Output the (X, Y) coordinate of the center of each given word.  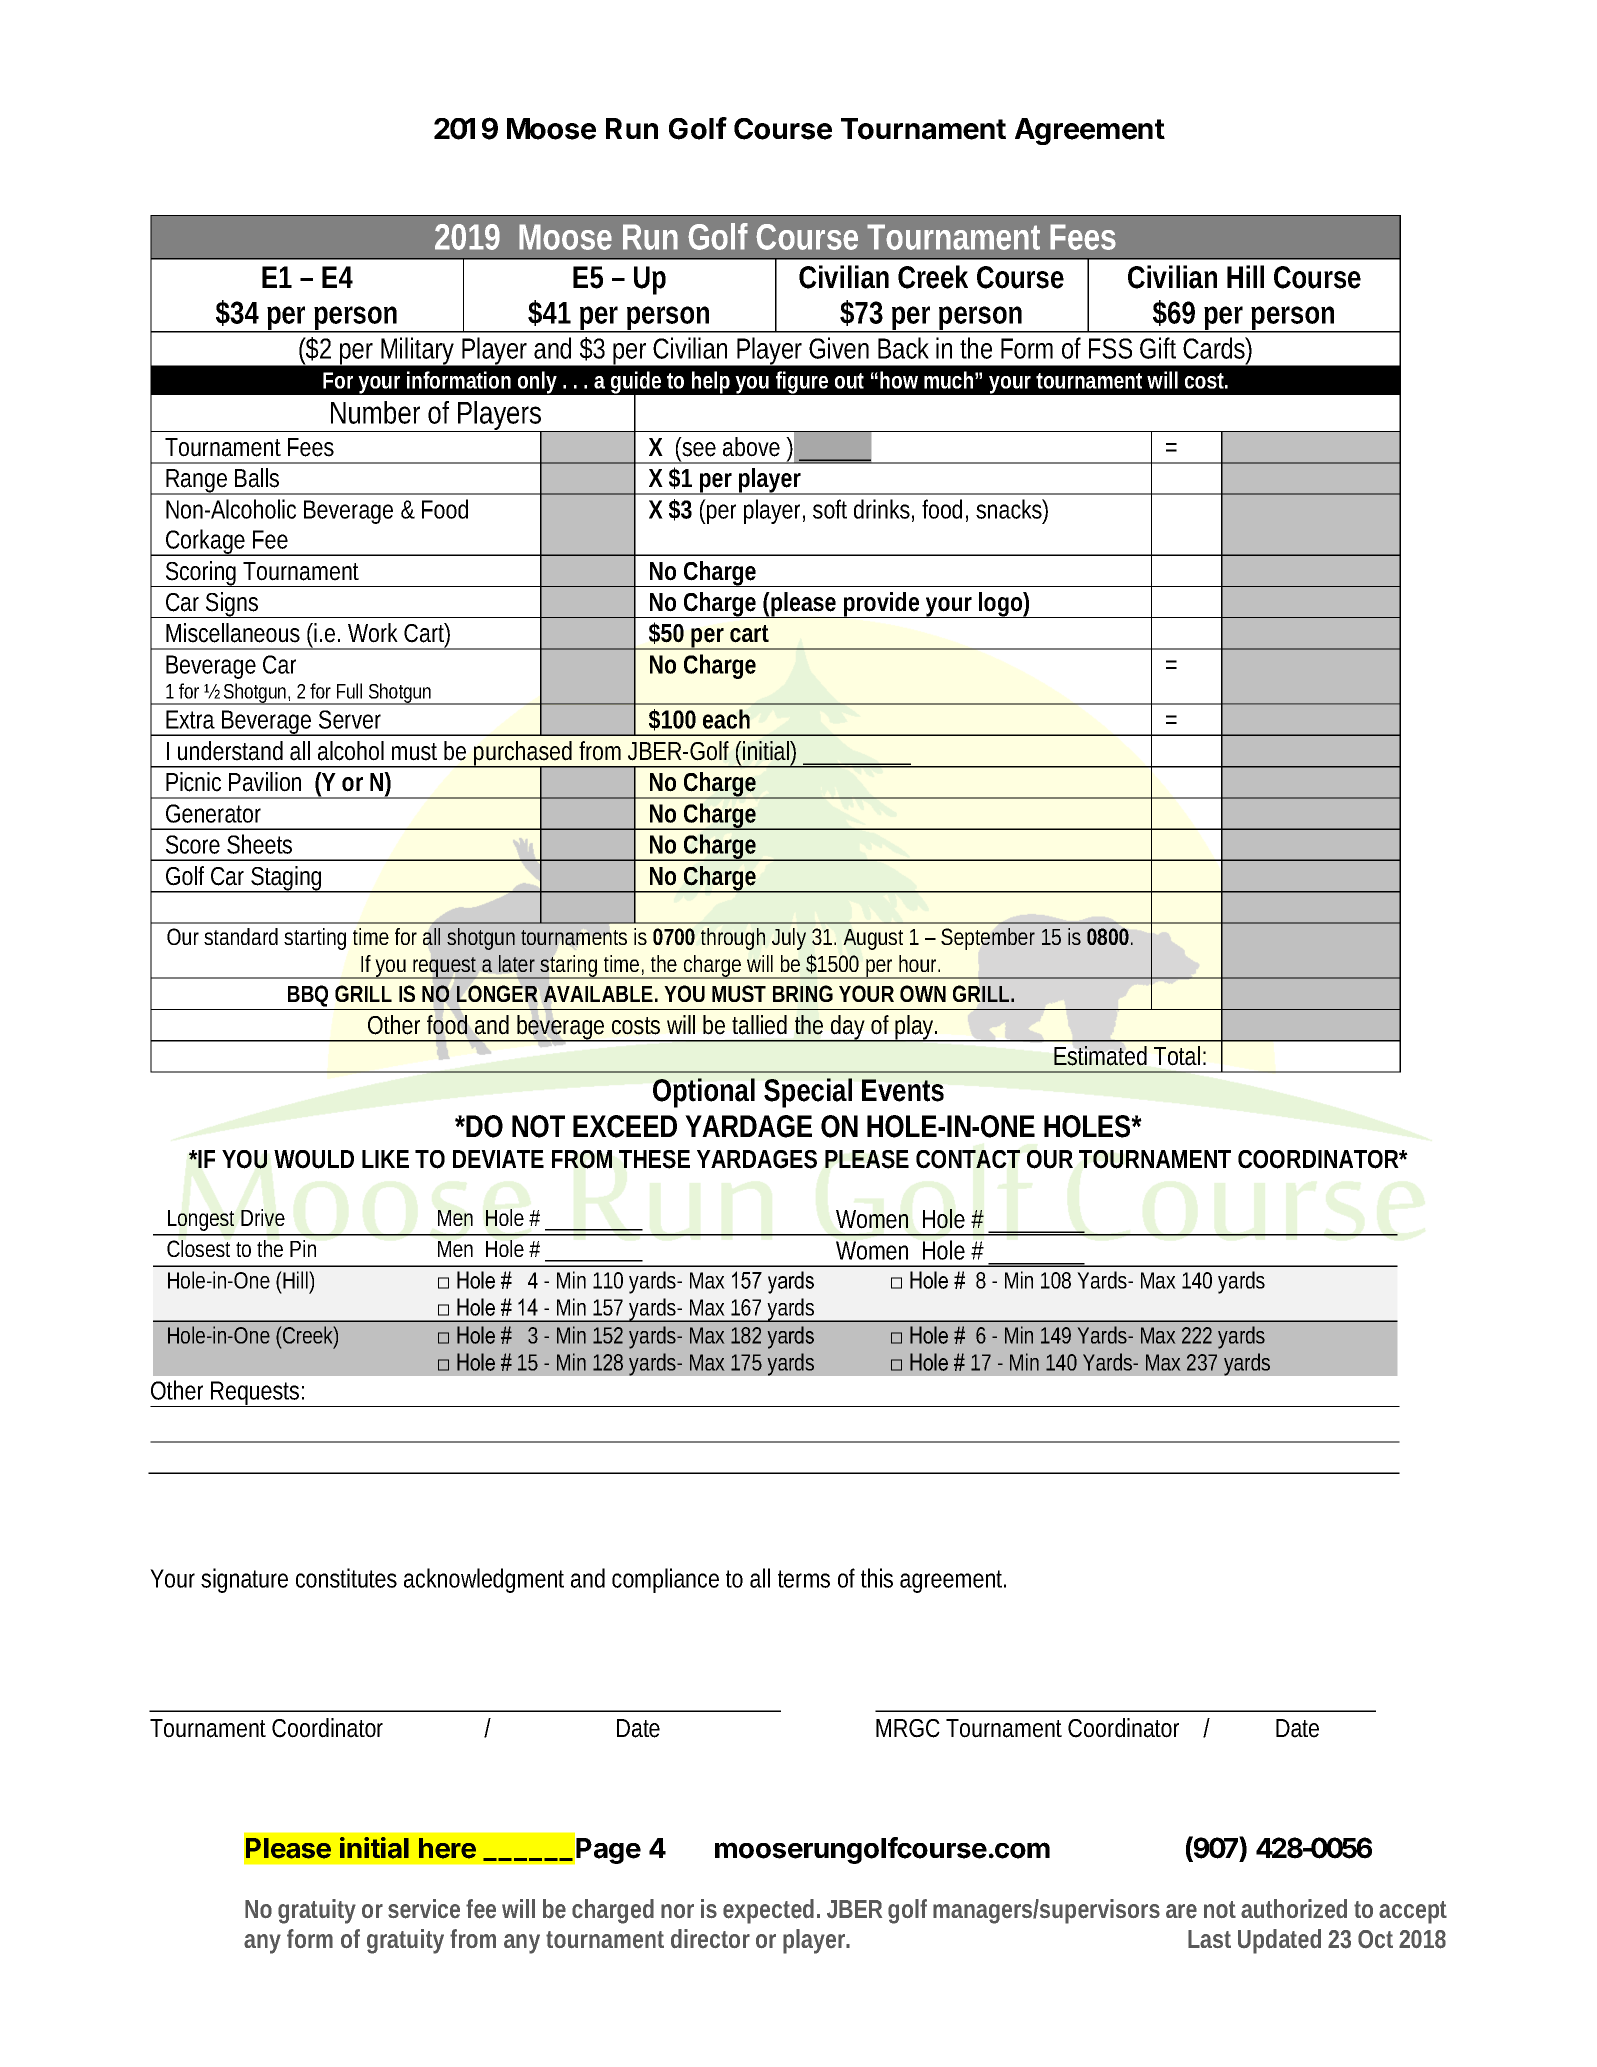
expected (768, 1911)
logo (1000, 605)
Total (1177, 1056)
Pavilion (265, 782)
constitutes (346, 1578)
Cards (1214, 348)
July (789, 939)
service (424, 1909)
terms (804, 1579)
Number (375, 412)
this (877, 1578)
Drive (263, 1217)
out (849, 381)
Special (808, 1093)
